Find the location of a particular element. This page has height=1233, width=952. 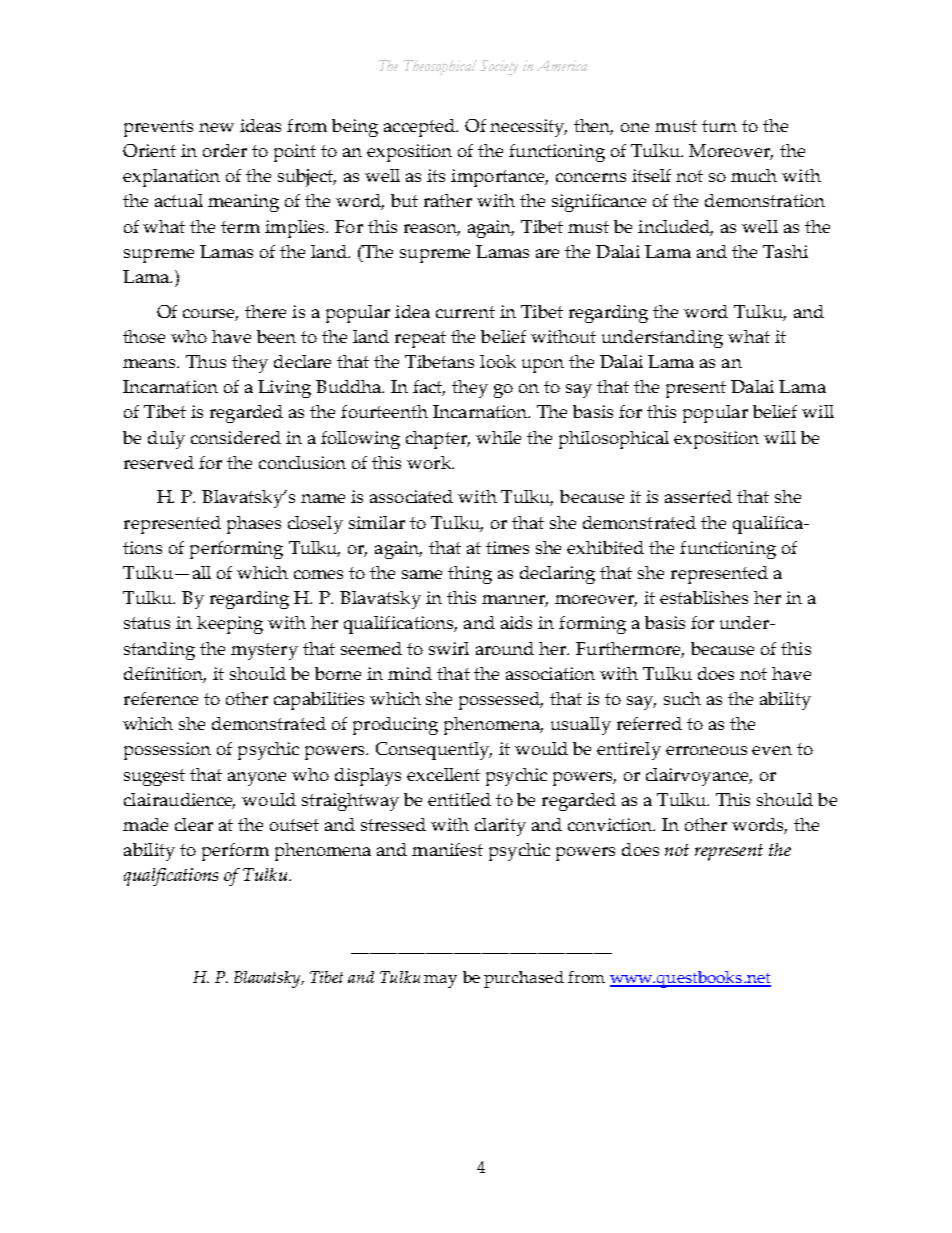

new is located at coordinates (216, 127).
